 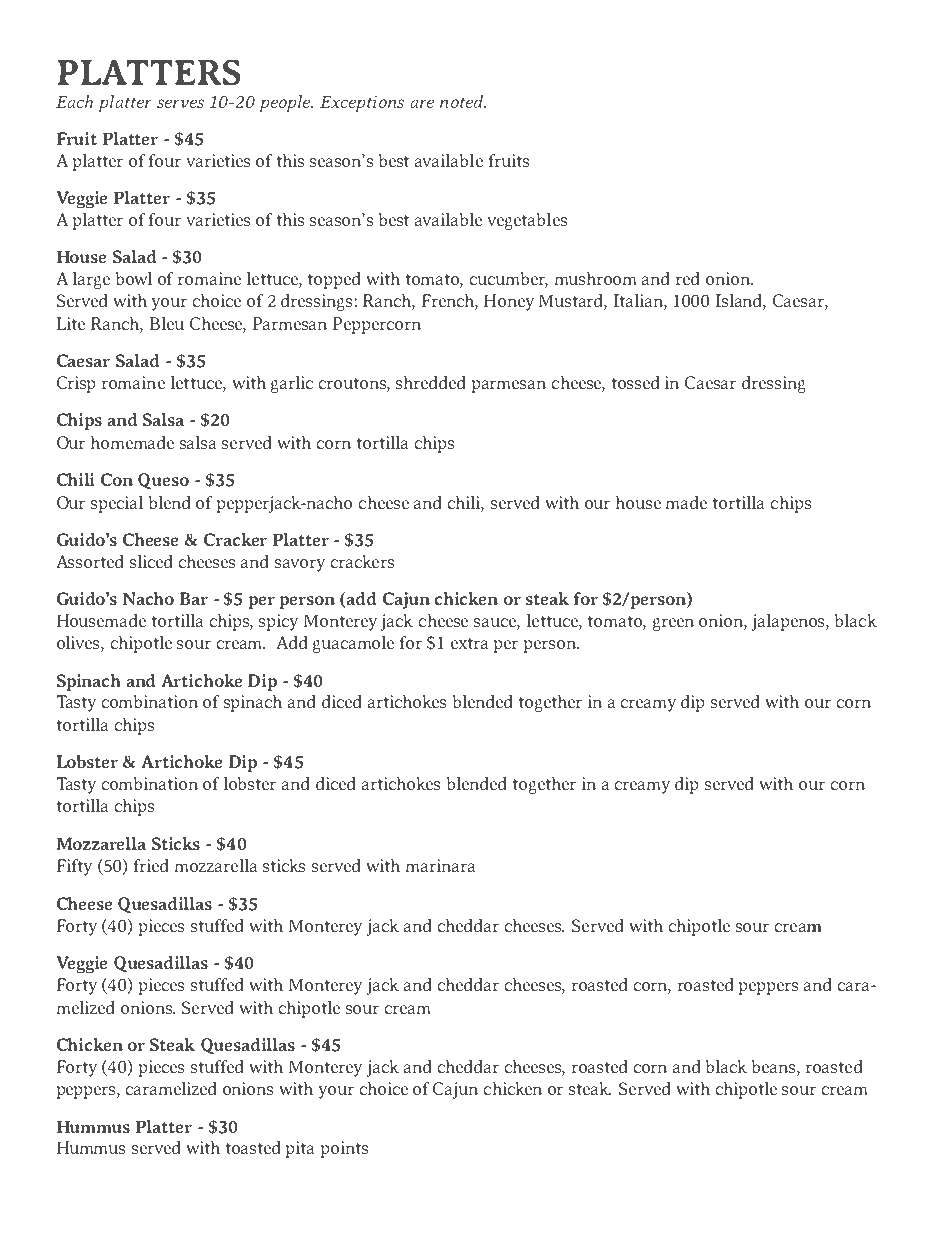 I want to click on green, so click(x=673, y=624).
